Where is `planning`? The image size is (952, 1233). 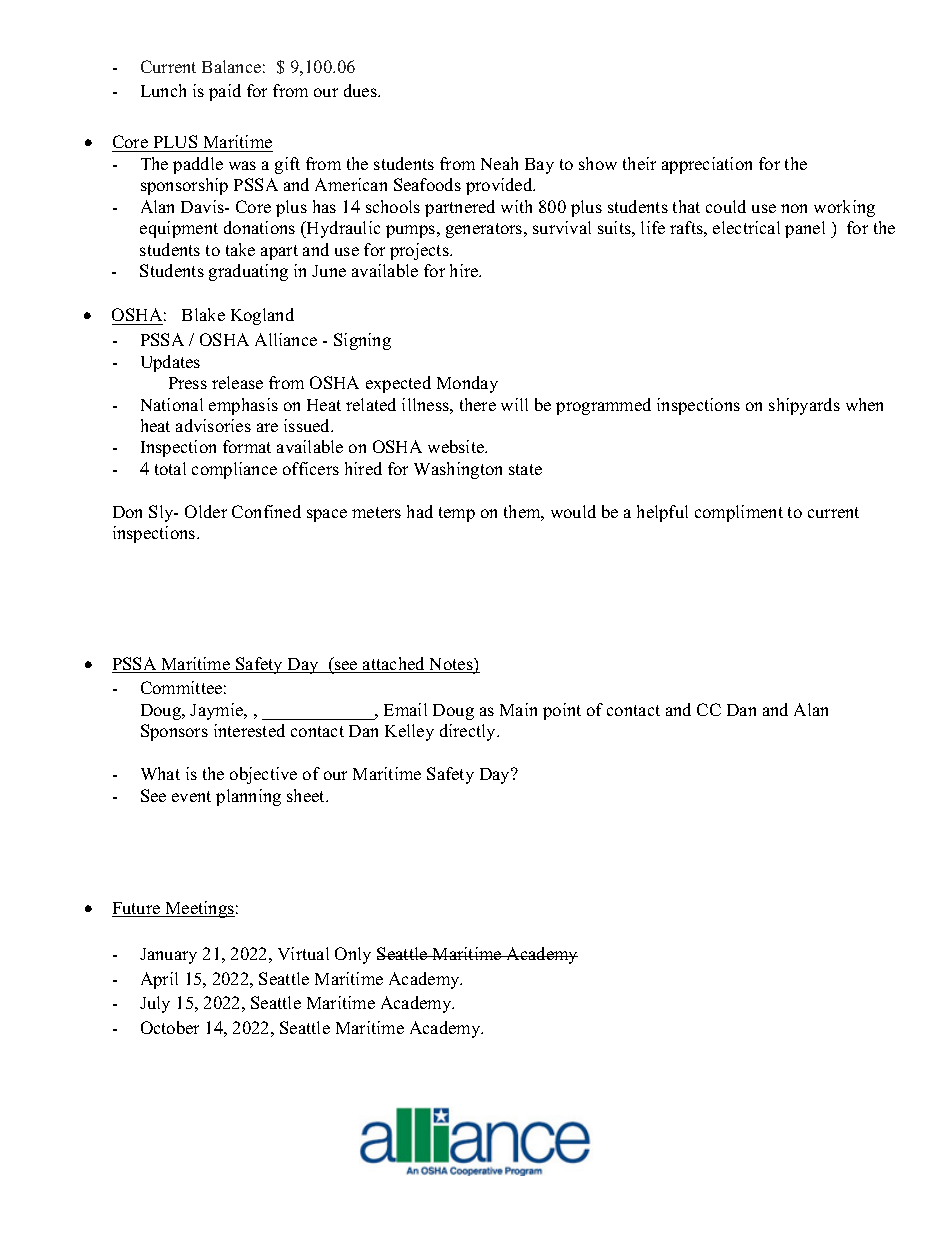 planning is located at coordinates (248, 797).
